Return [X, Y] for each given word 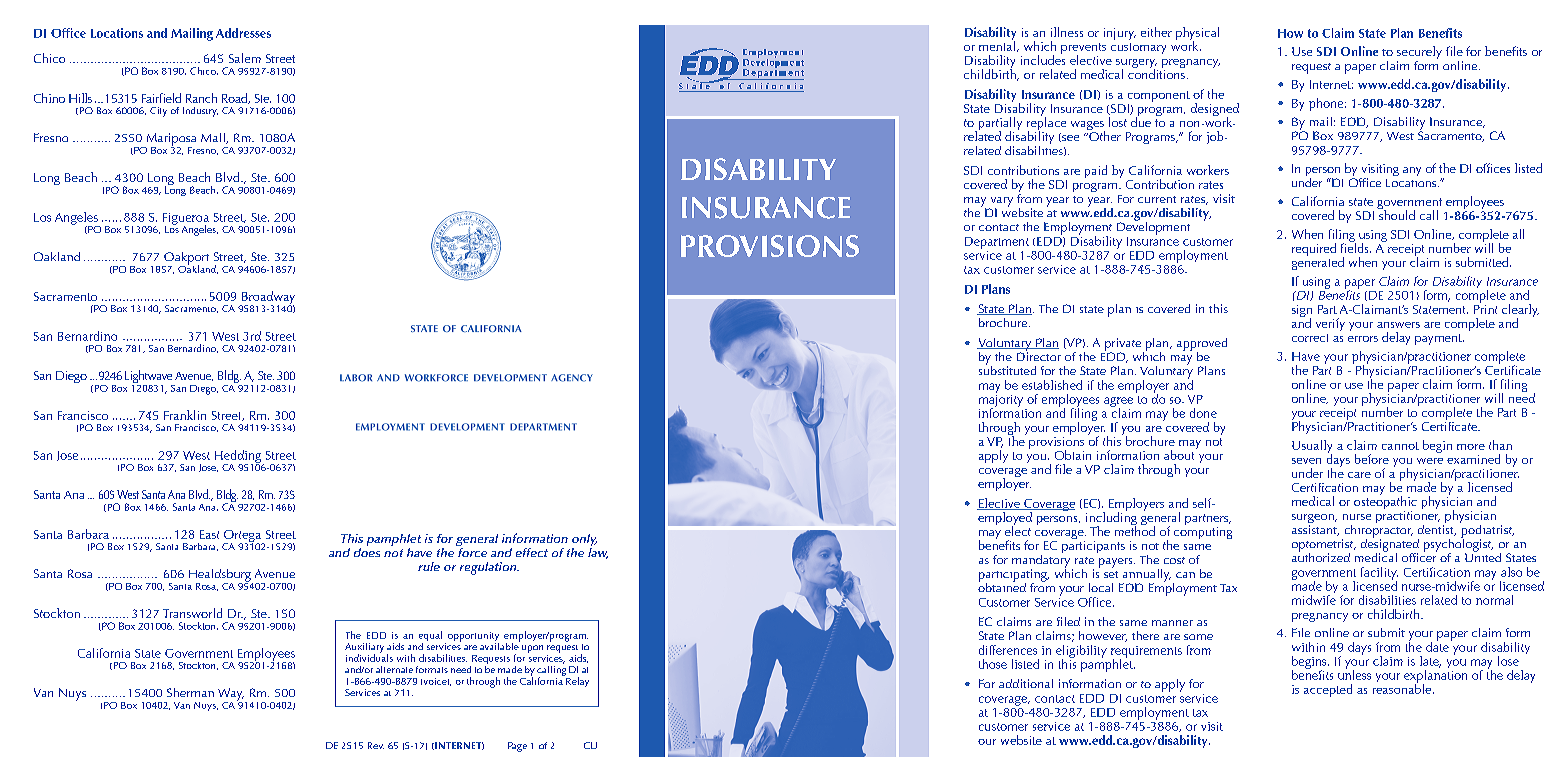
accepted [1328, 690]
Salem [245, 58]
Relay [576, 681]
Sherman [190, 692]
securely [1419, 54]
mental [997, 45]
